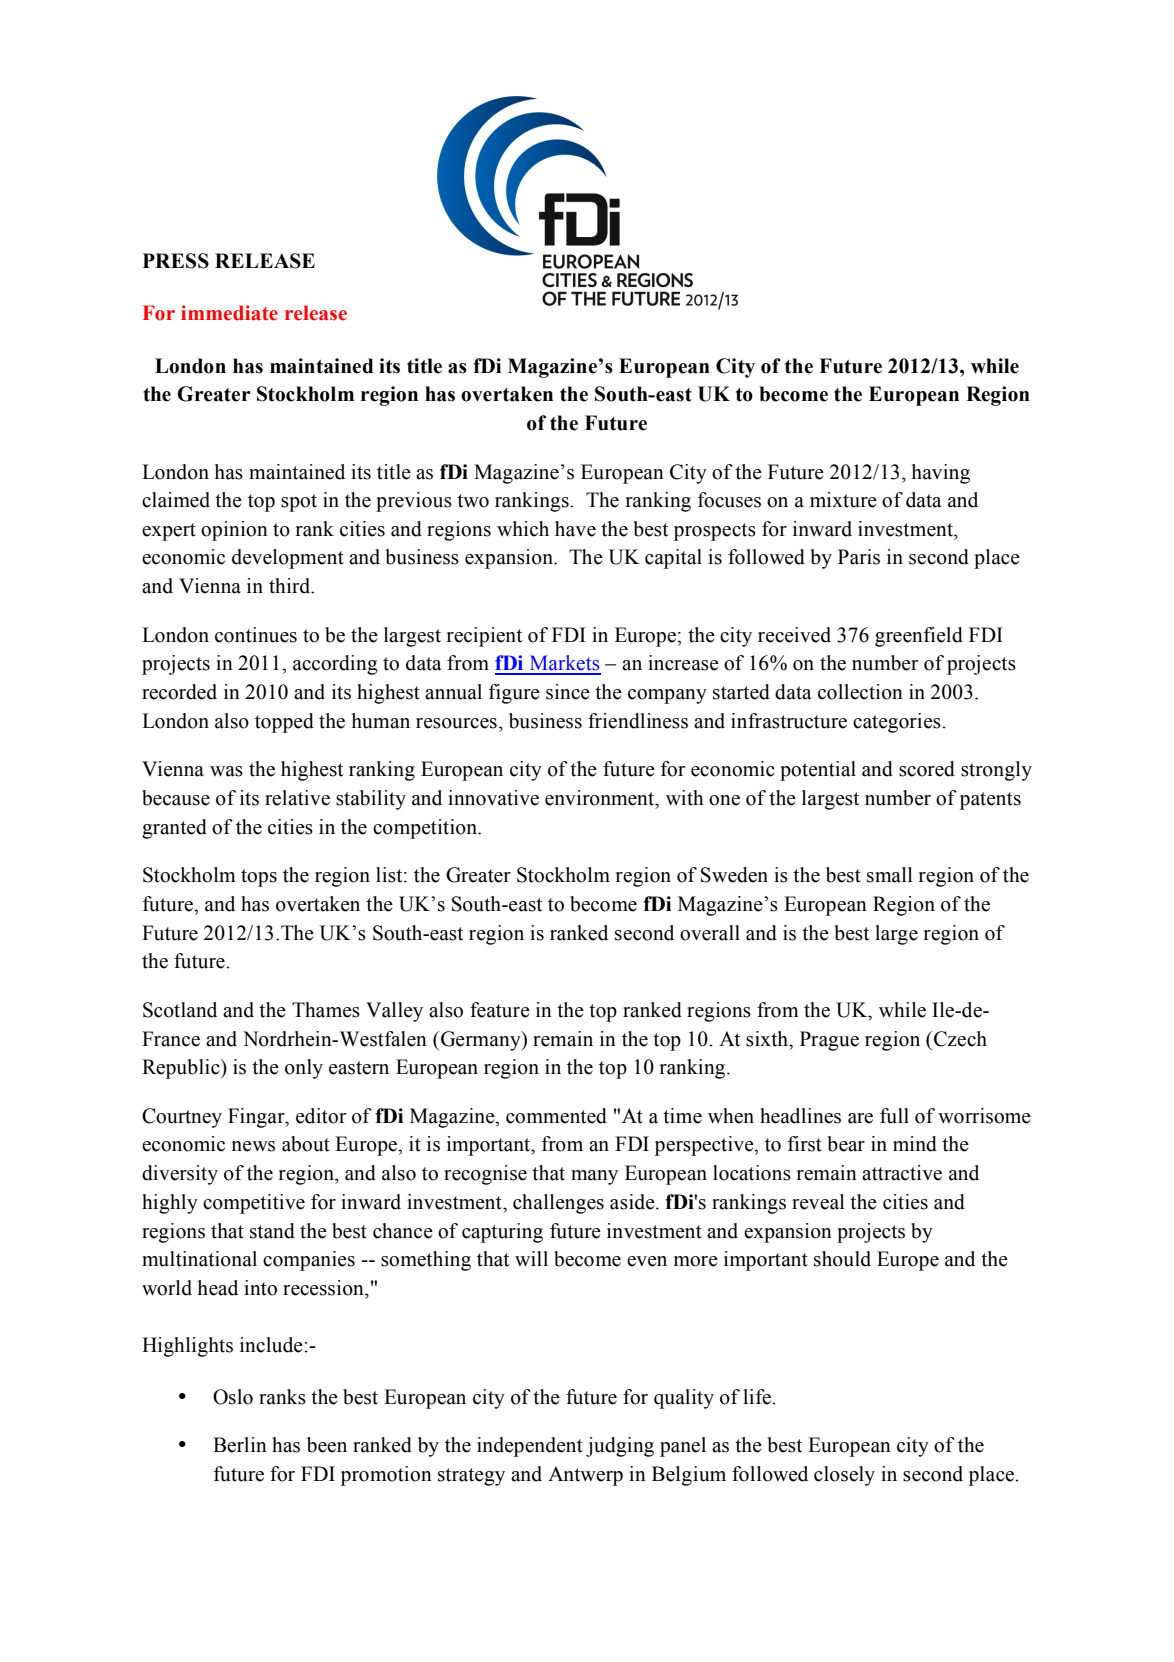 The image size is (1174, 1662). I want to click on have, so click(575, 529).
